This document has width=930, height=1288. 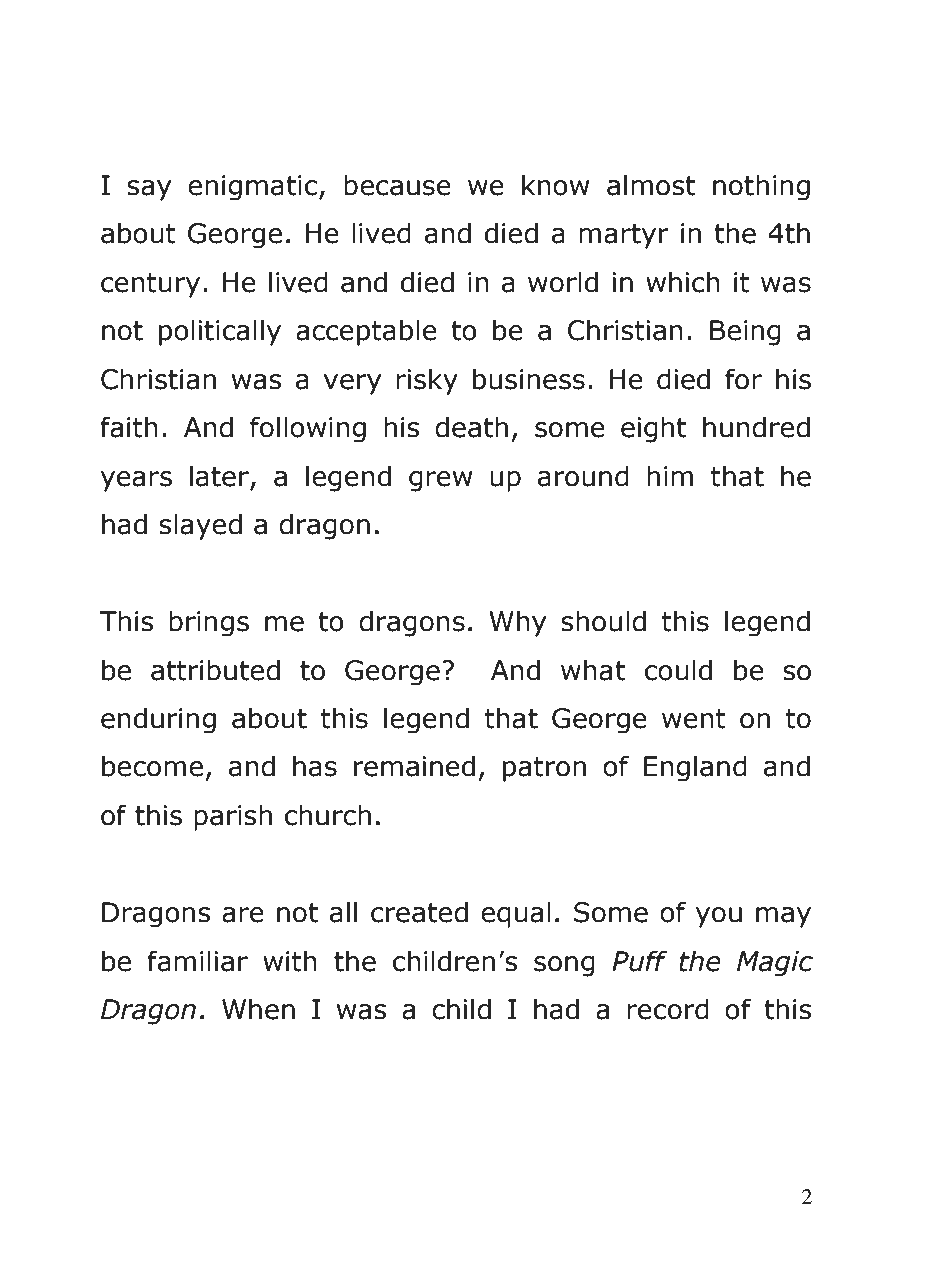 I want to click on remained, so click(x=414, y=766).
